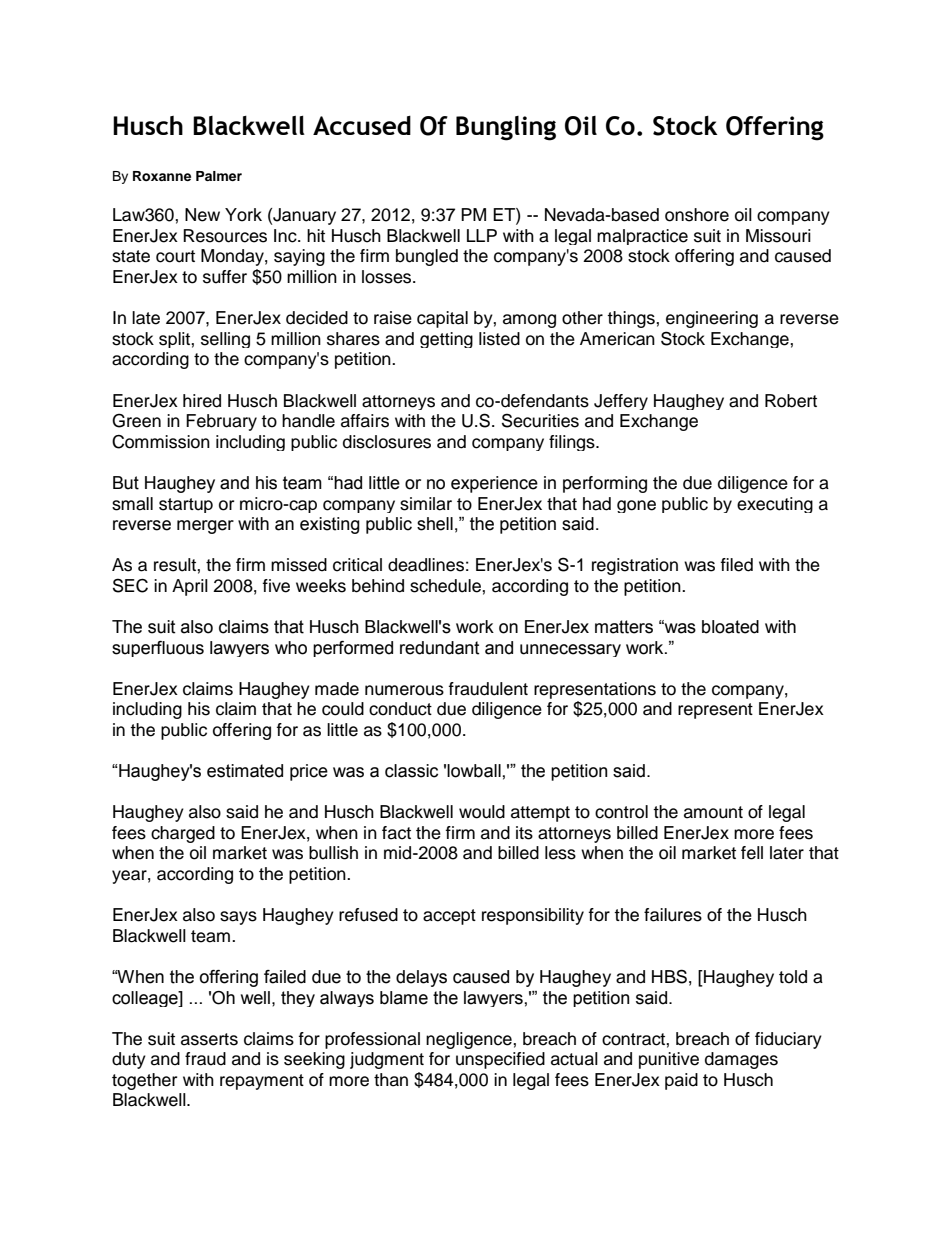  What do you see at coordinates (506, 128) in the image?
I see `Bungling` at bounding box center [506, 128].
